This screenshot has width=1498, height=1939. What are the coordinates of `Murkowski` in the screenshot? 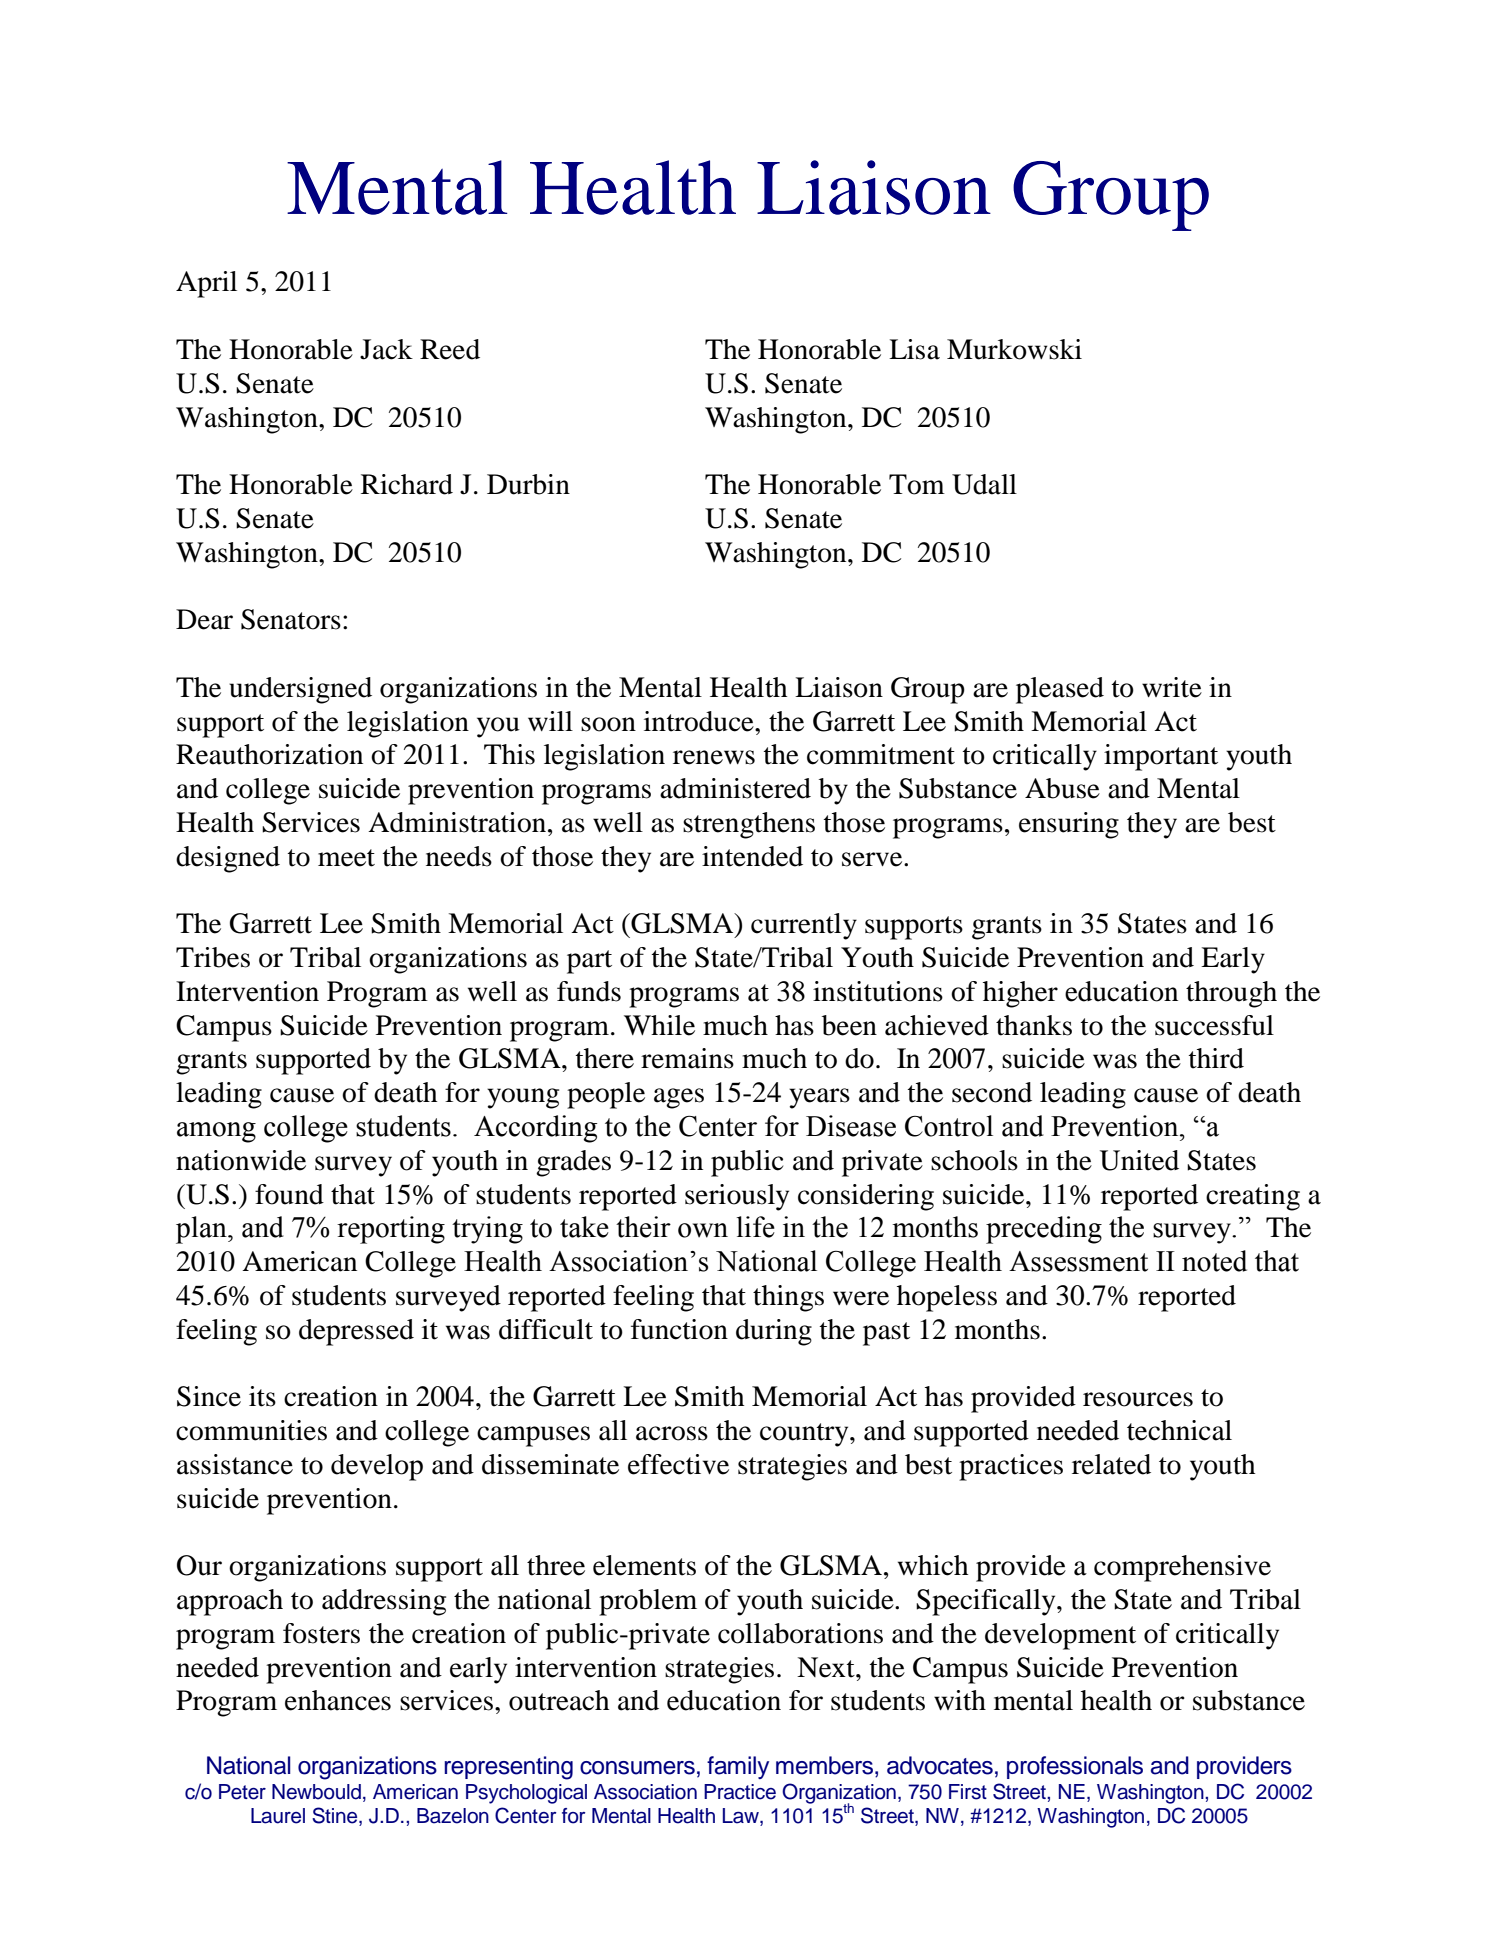 It's located at (1014, 349).
